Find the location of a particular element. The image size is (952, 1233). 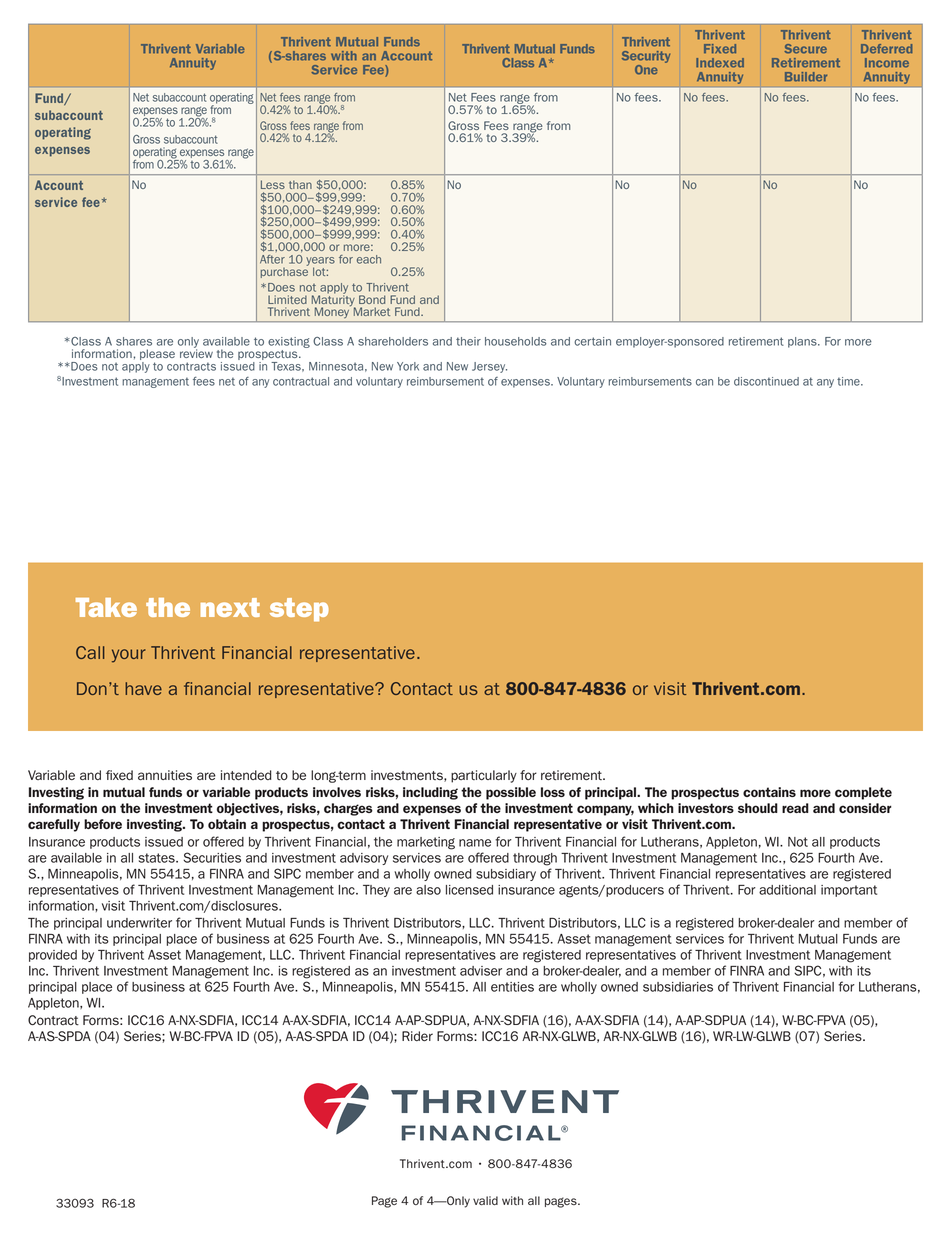

Rider is located at coordinates (417, 1036).
